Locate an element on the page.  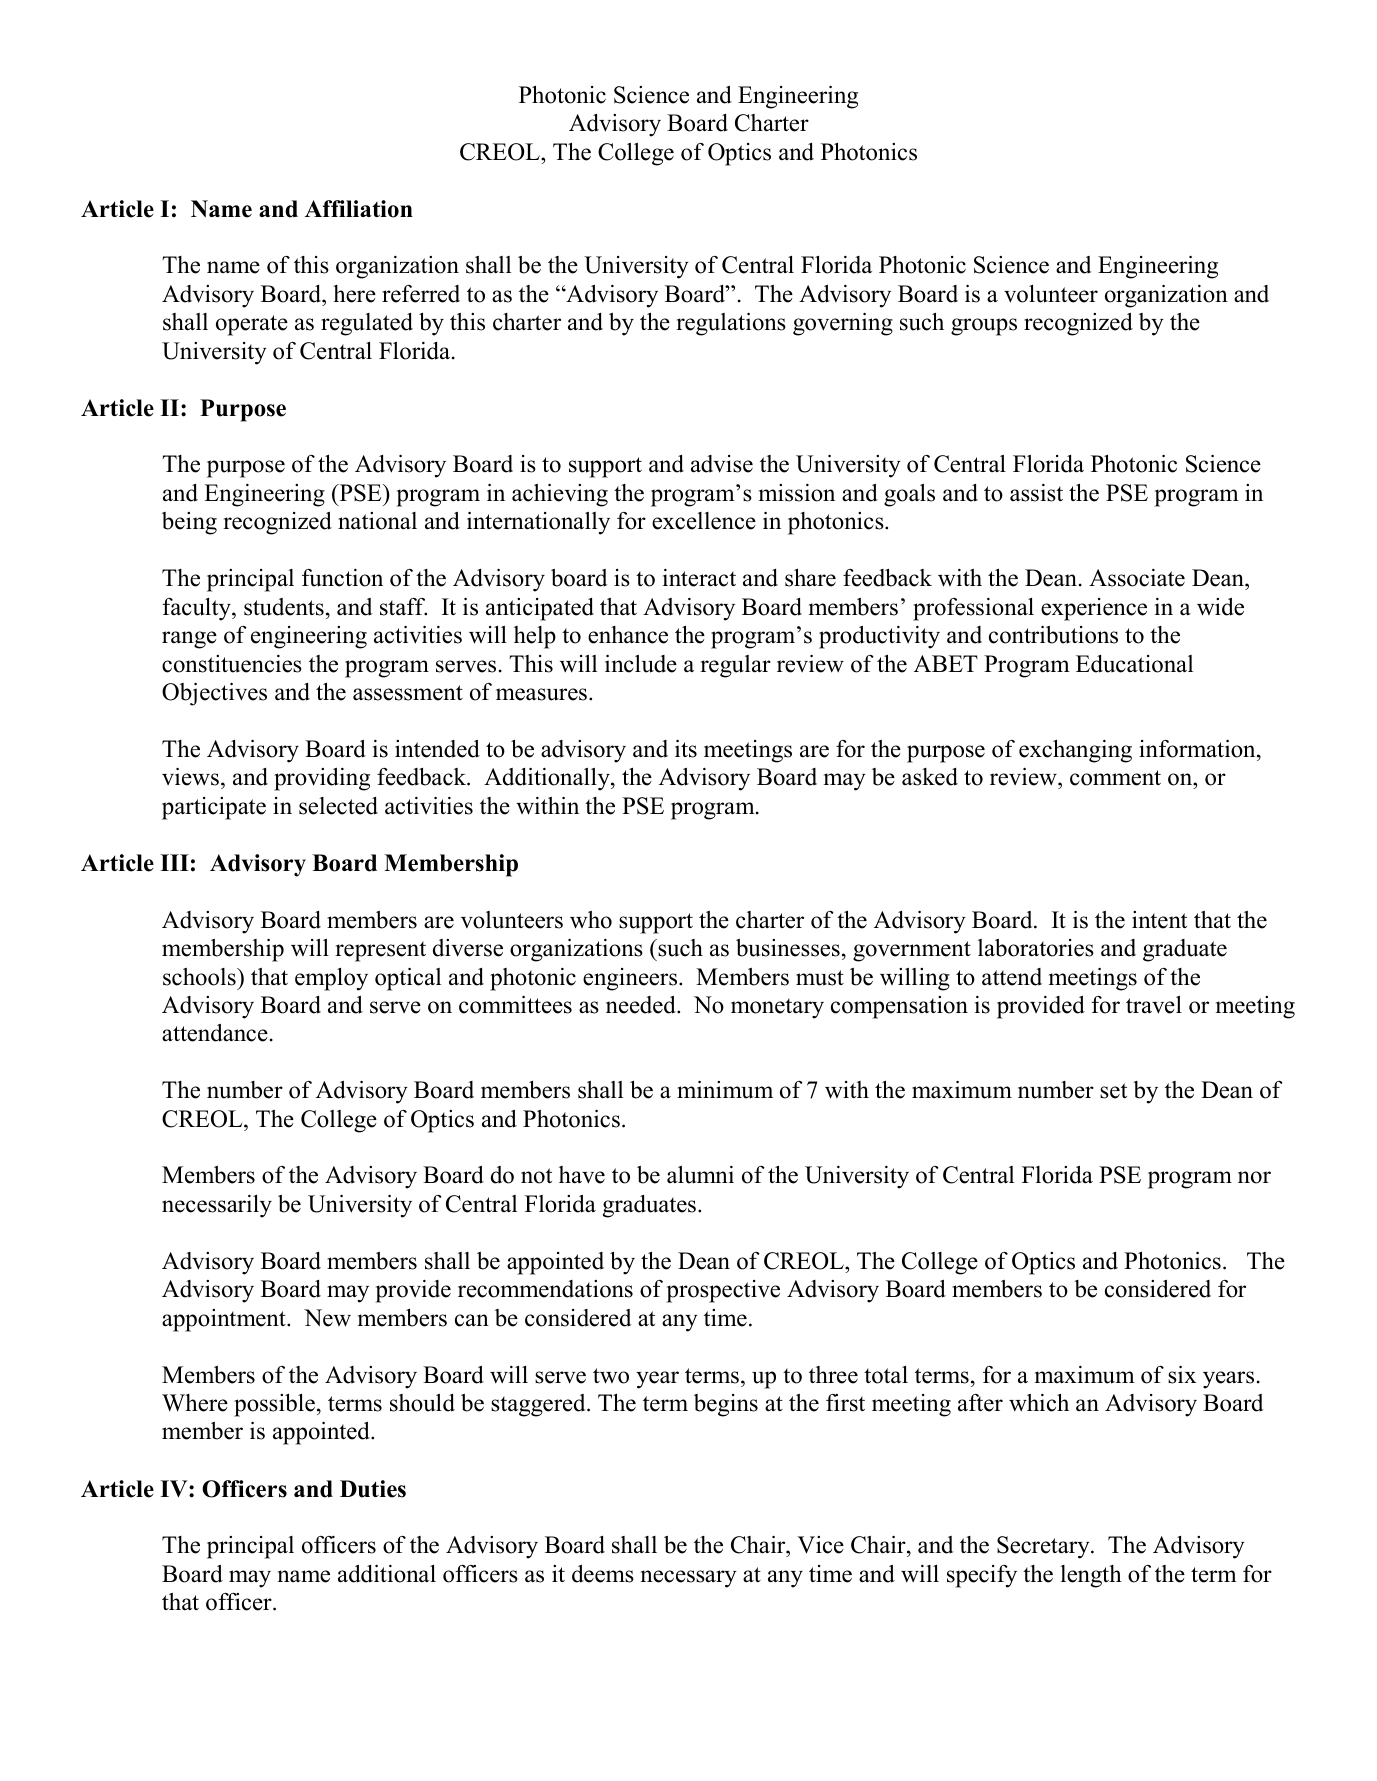
length is located at coordinates (1091, 1576).
